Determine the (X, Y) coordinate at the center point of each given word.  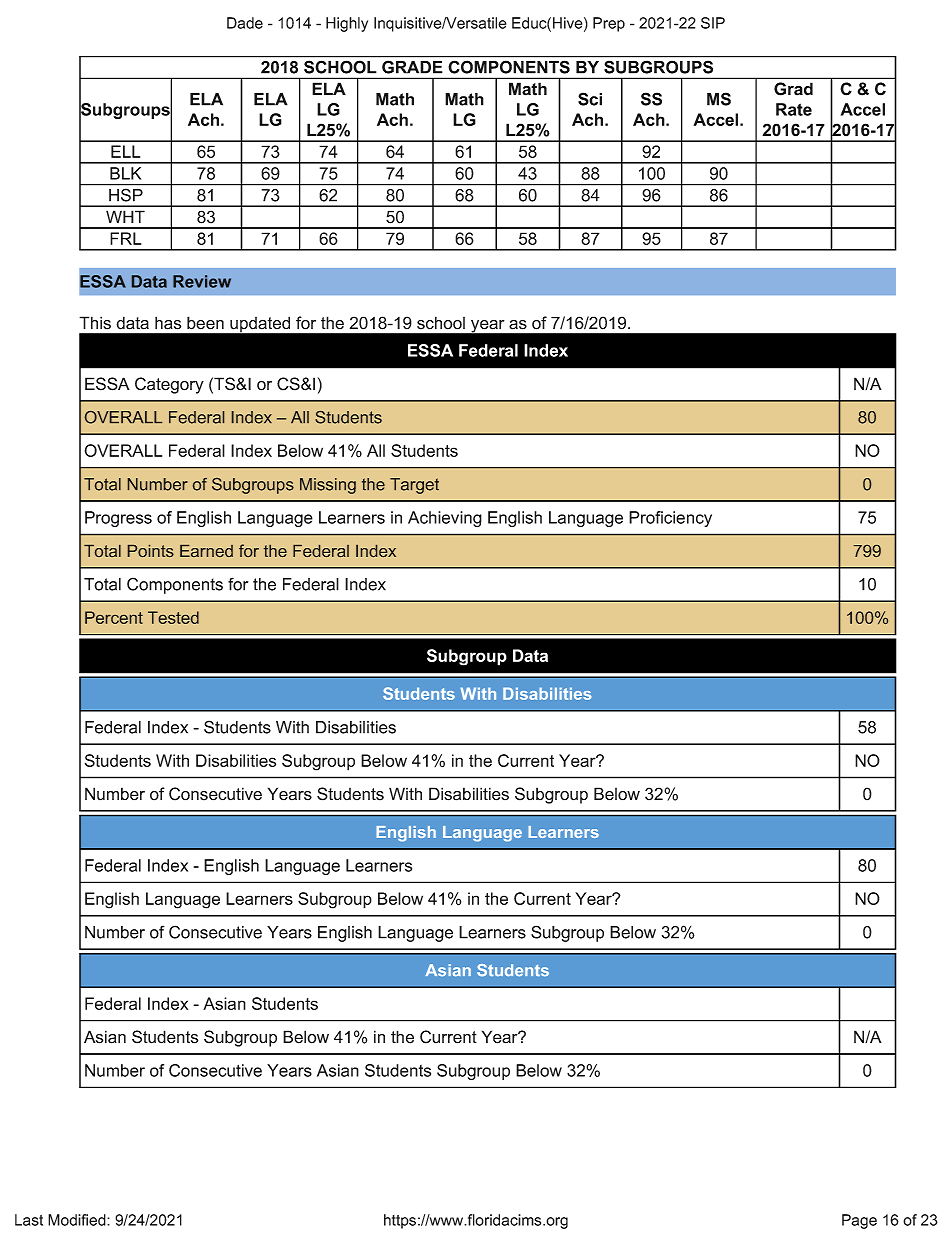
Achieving (445, 519)
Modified (78, 1220)
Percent (114, 617)
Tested (173, 617)
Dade (245, 23)
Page (859, 1221)
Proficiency (670, 519)
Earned (206, 551)
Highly (347, 24)
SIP (713, 23)
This (95, 323)
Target (414, 486)
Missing (328, 486)
